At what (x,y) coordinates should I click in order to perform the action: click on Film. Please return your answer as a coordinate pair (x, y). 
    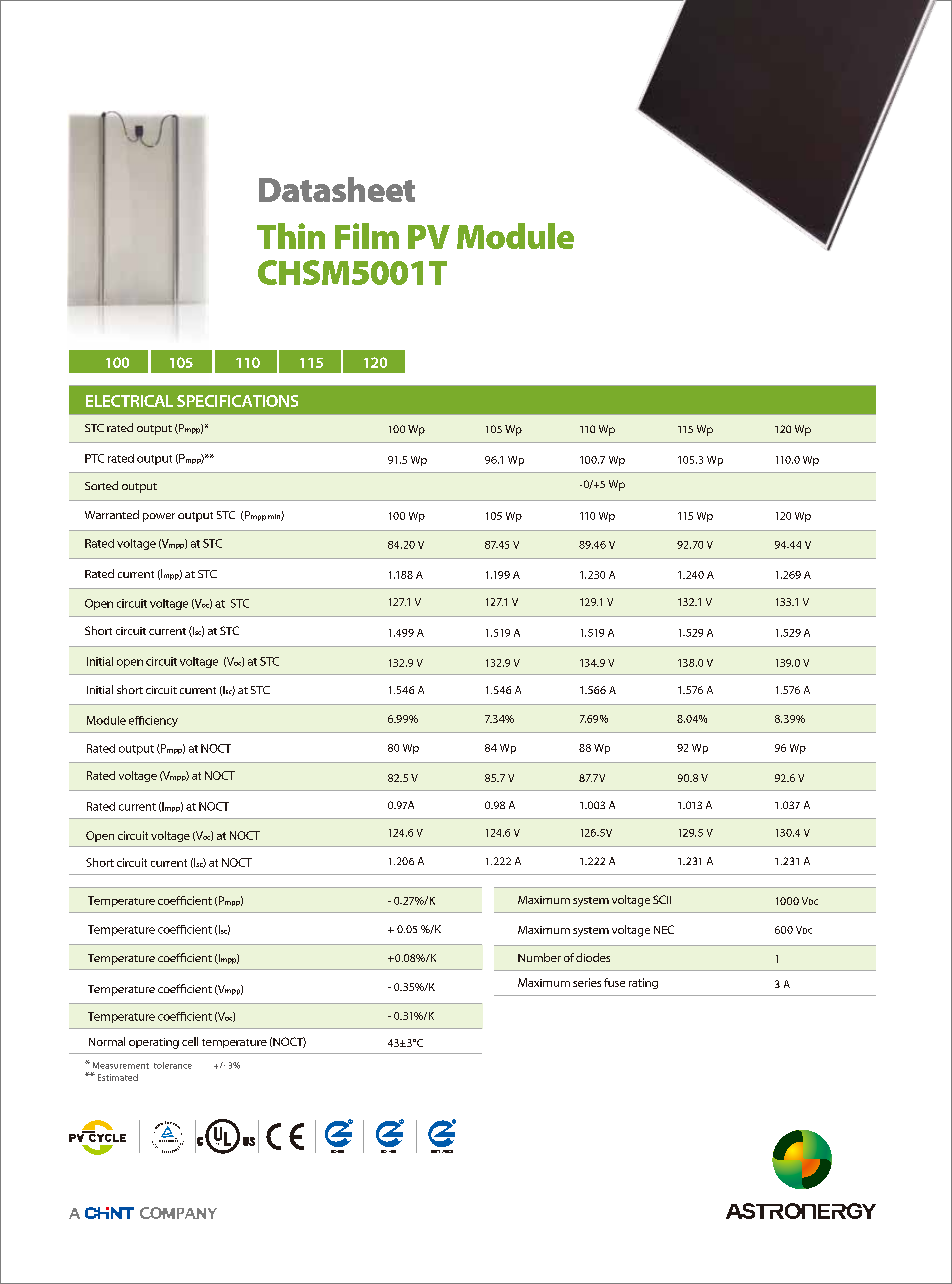
    Looking at the image, I should click on (367, 236).
